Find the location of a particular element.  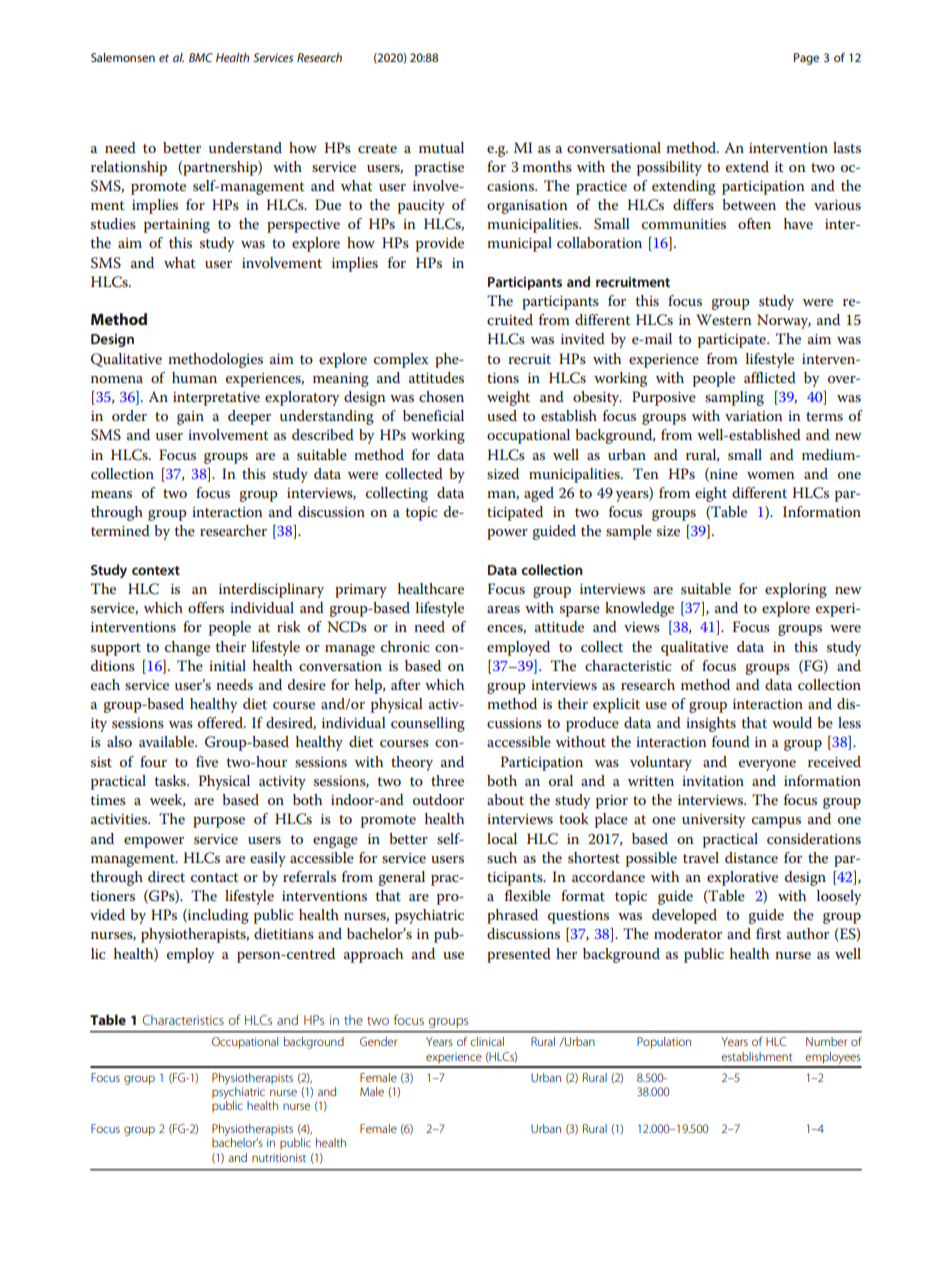

nutritionist is located at coordinates (279, 1157).
